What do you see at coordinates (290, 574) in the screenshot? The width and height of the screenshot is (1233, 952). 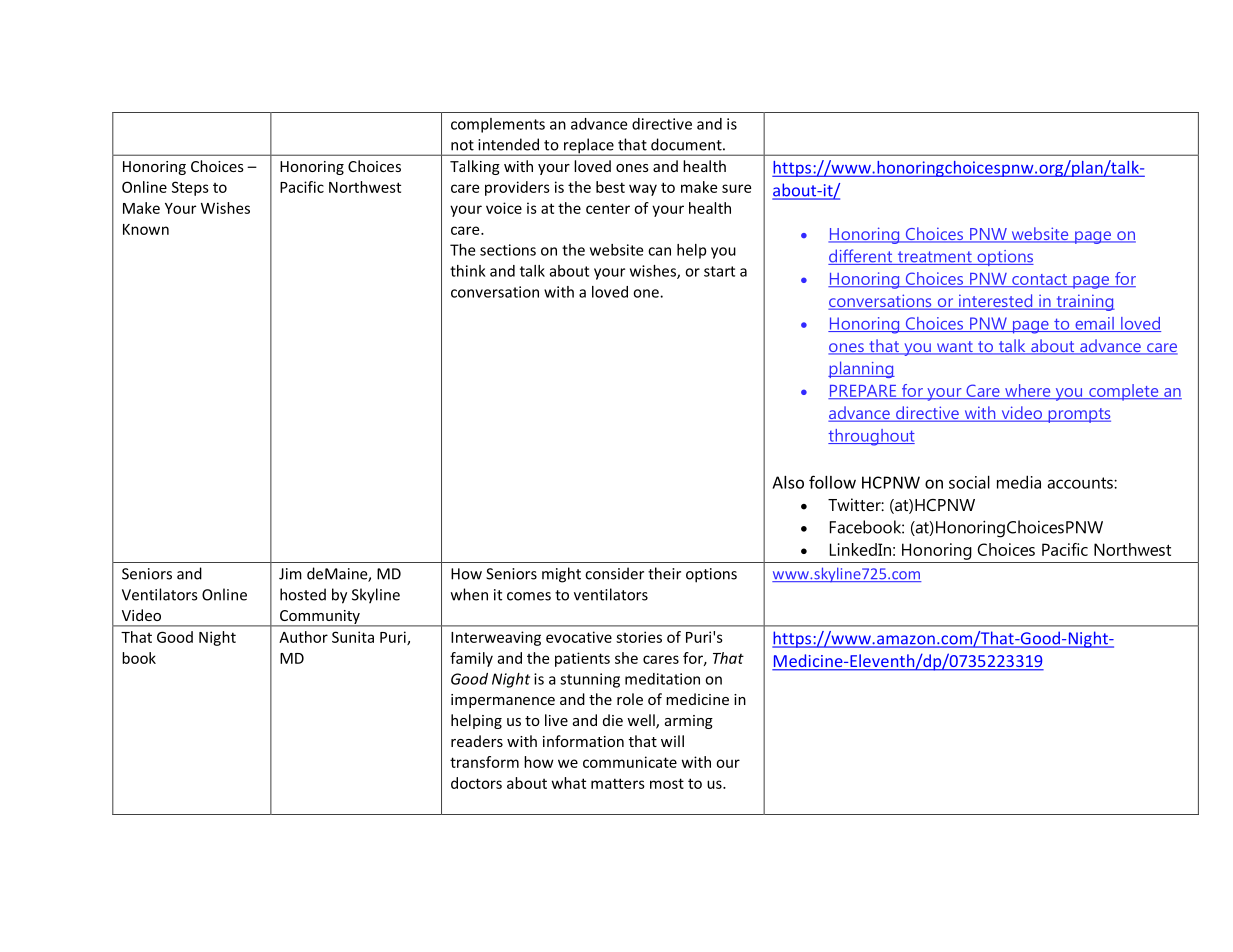 I see `Jim` at bounding box center [290, 574].
